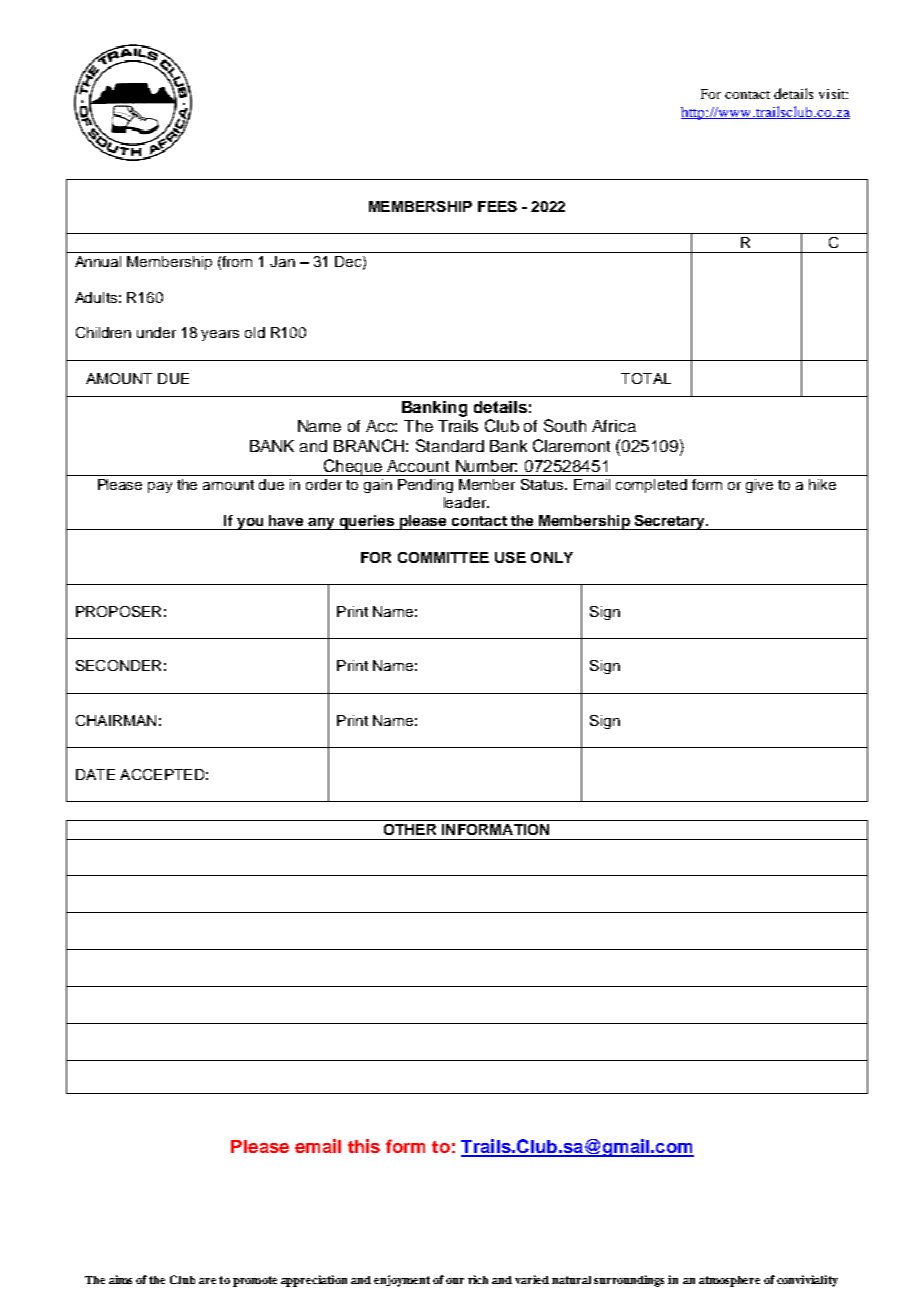 This screenshot has width=924, height=1308. What do you see at coordinates (497, 206) in the screenshot?
I see `FEES` at bounding box center [497, 206].
